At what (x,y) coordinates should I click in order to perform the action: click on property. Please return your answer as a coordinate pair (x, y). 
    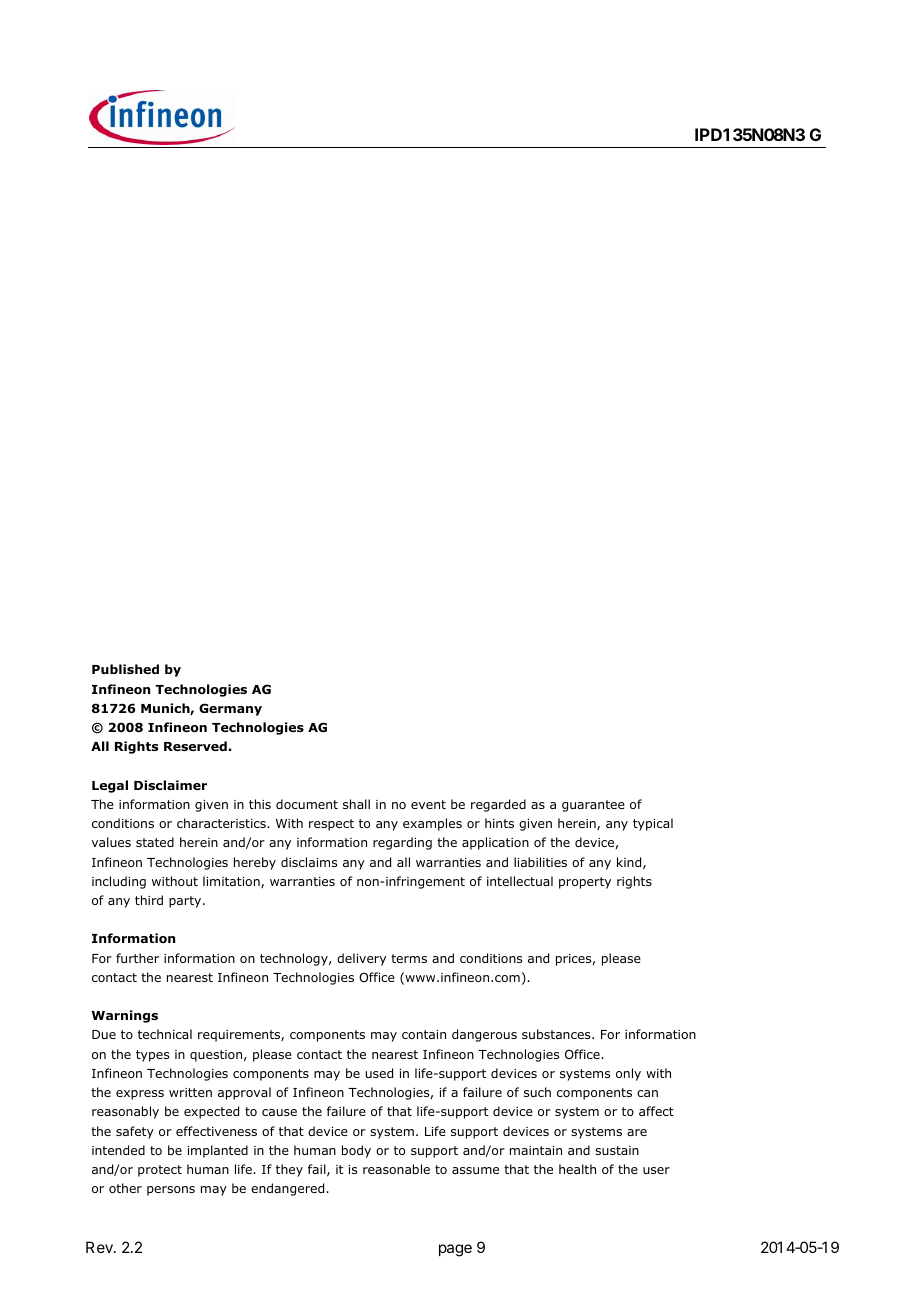
    Looking at the image, I should click on (585, 883).
